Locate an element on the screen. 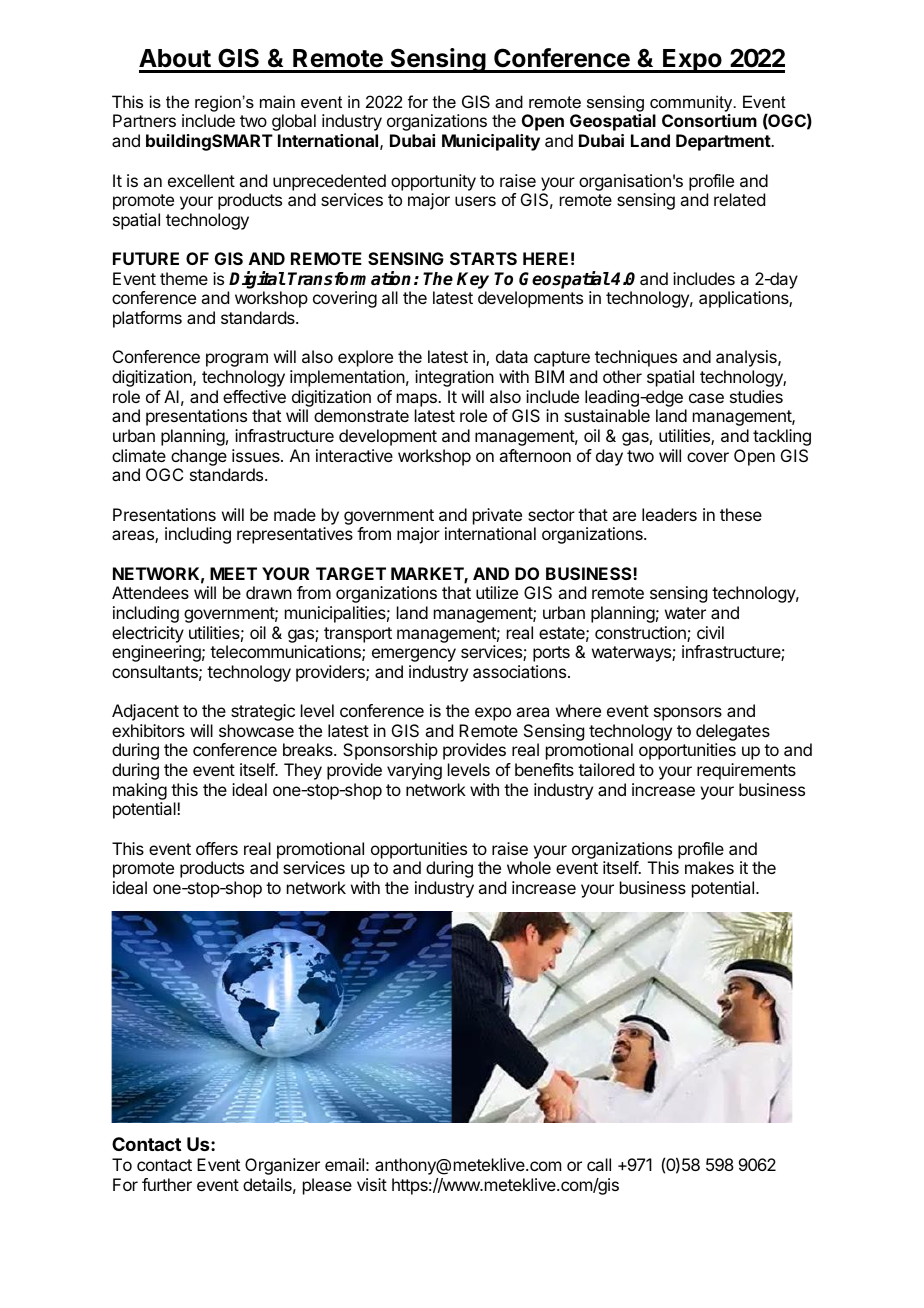  excellent is located at coordinates (201, 180).
